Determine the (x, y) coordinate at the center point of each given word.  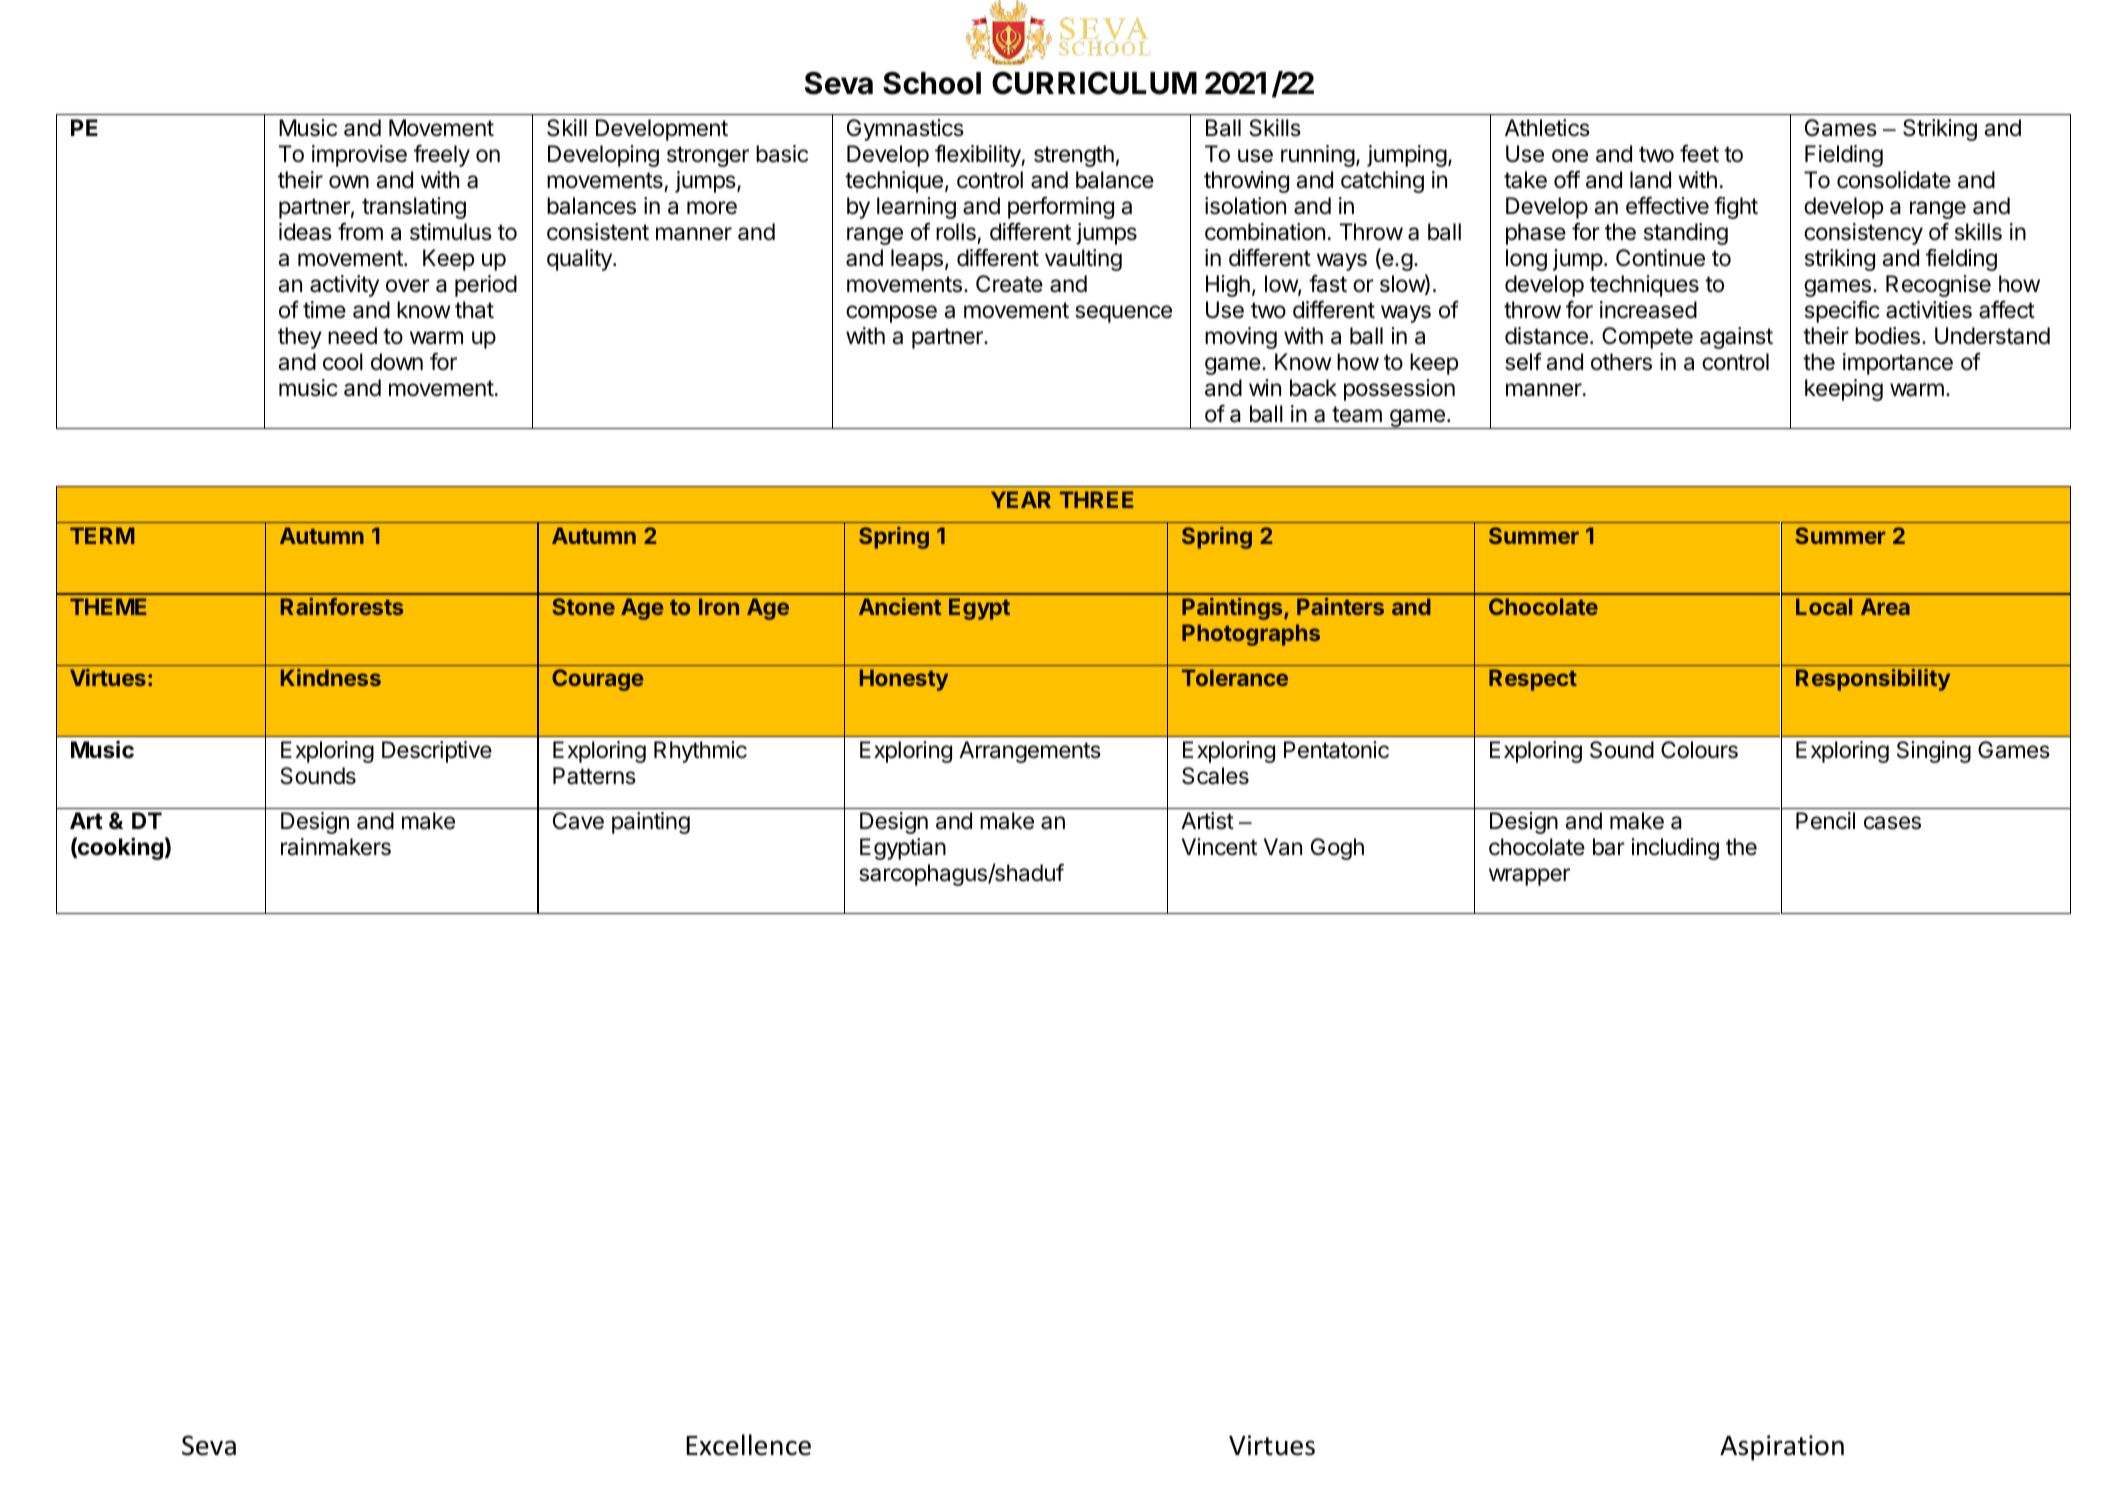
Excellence (748, 1445)
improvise (359, 156)
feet (1699, 153)
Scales (1215, 776)
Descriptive (437, 752)
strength (1074, 156)
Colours (1699, 750)
